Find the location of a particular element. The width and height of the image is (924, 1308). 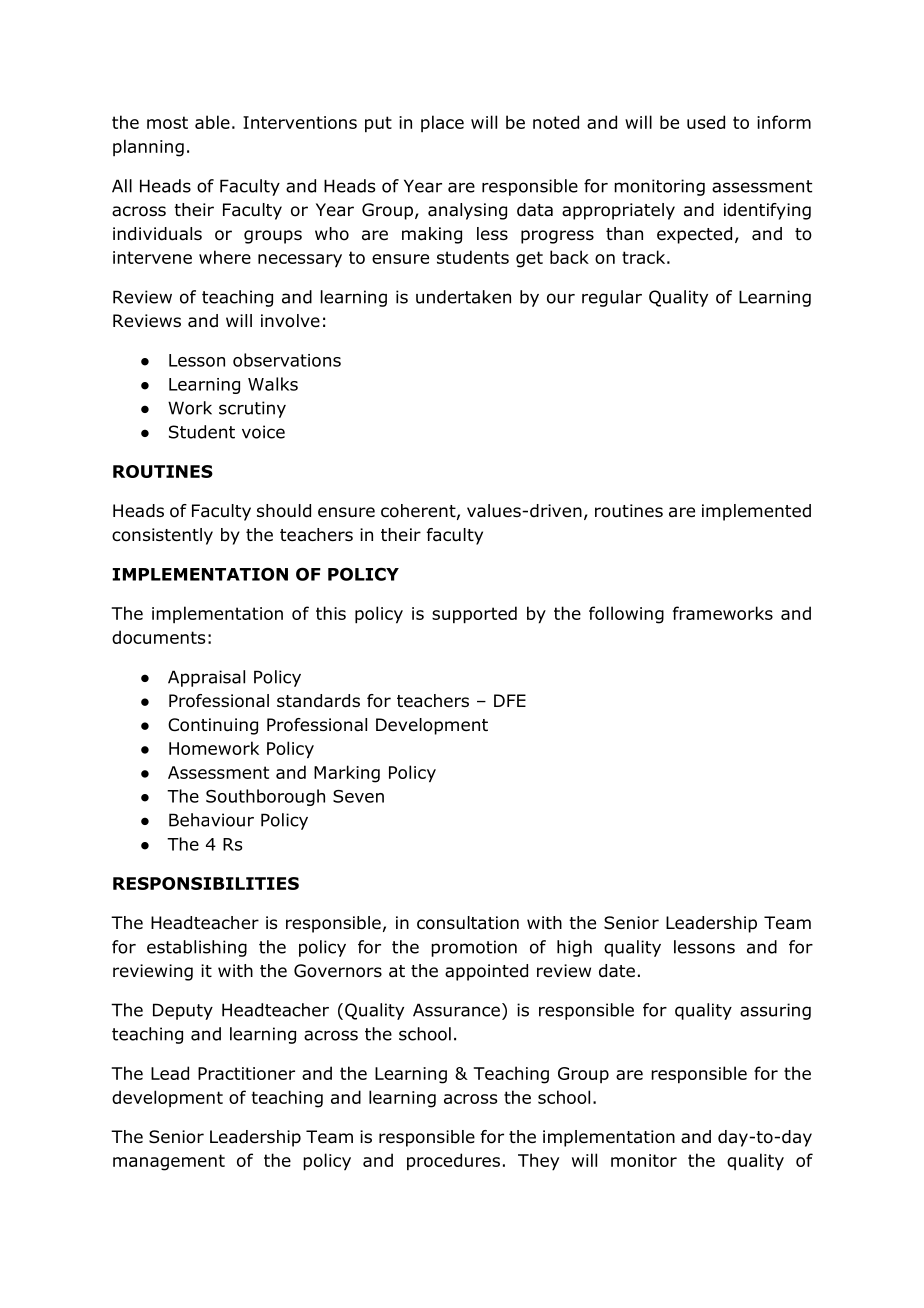

supported is located at coordinates (474, 615).
